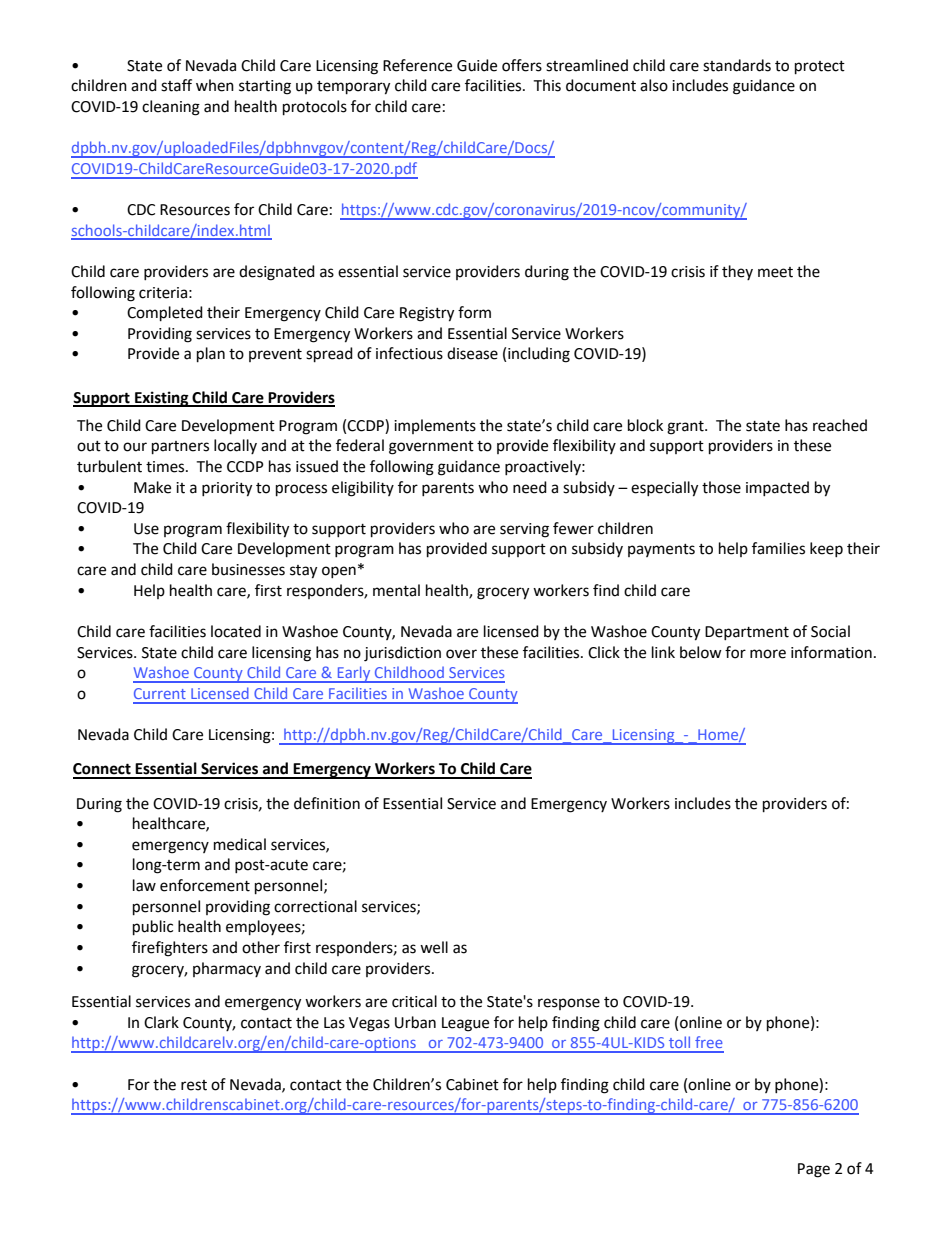 The height and width of the page is (1233, 952). I want to click on standards, so click(737, 65).
